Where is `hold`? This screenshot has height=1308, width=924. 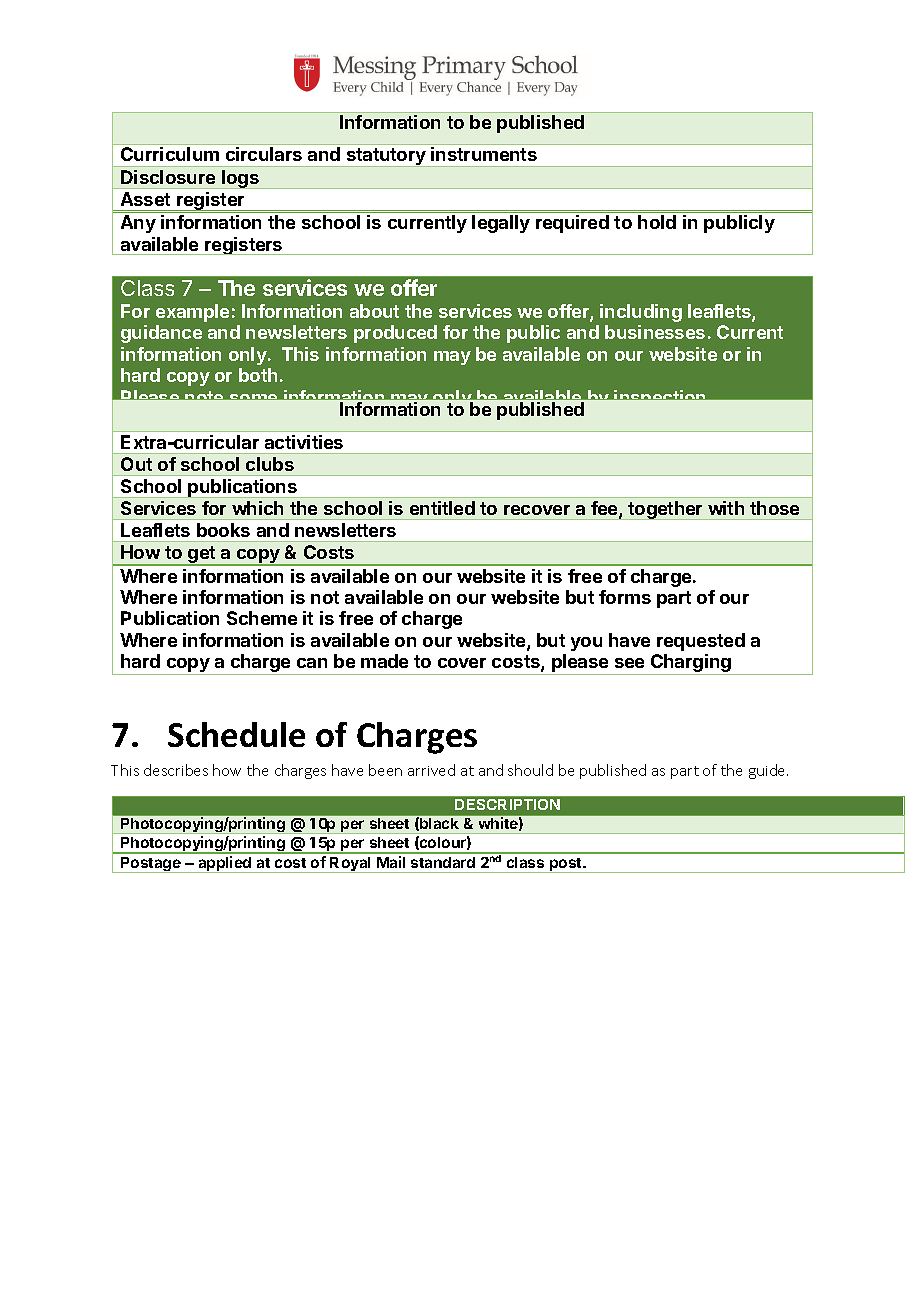 hold is located at coordinates (657, 222).
